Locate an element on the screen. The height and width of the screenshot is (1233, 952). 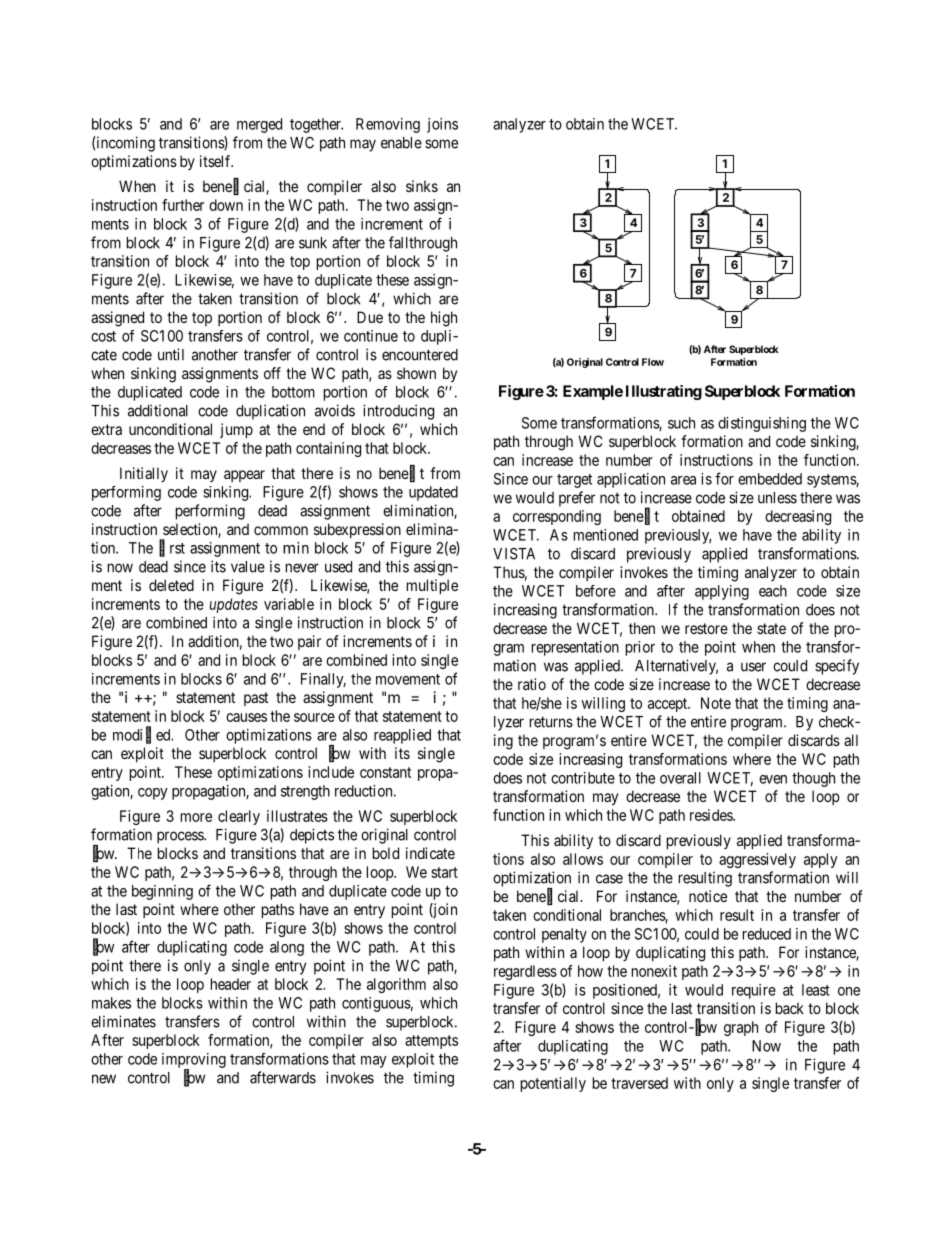
deleted is located at coordinates (171, 585).
